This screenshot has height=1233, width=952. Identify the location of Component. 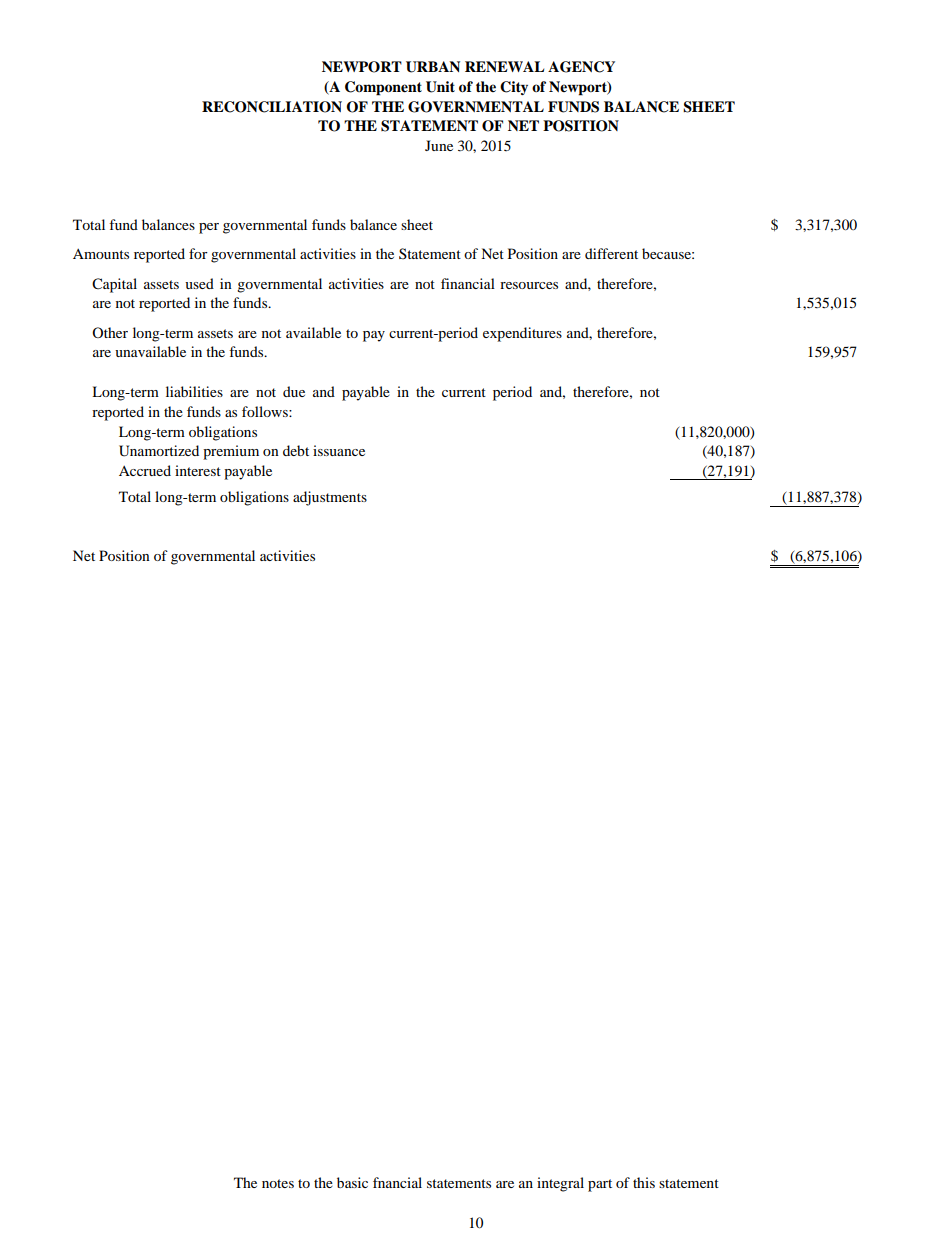
(383, 88).
